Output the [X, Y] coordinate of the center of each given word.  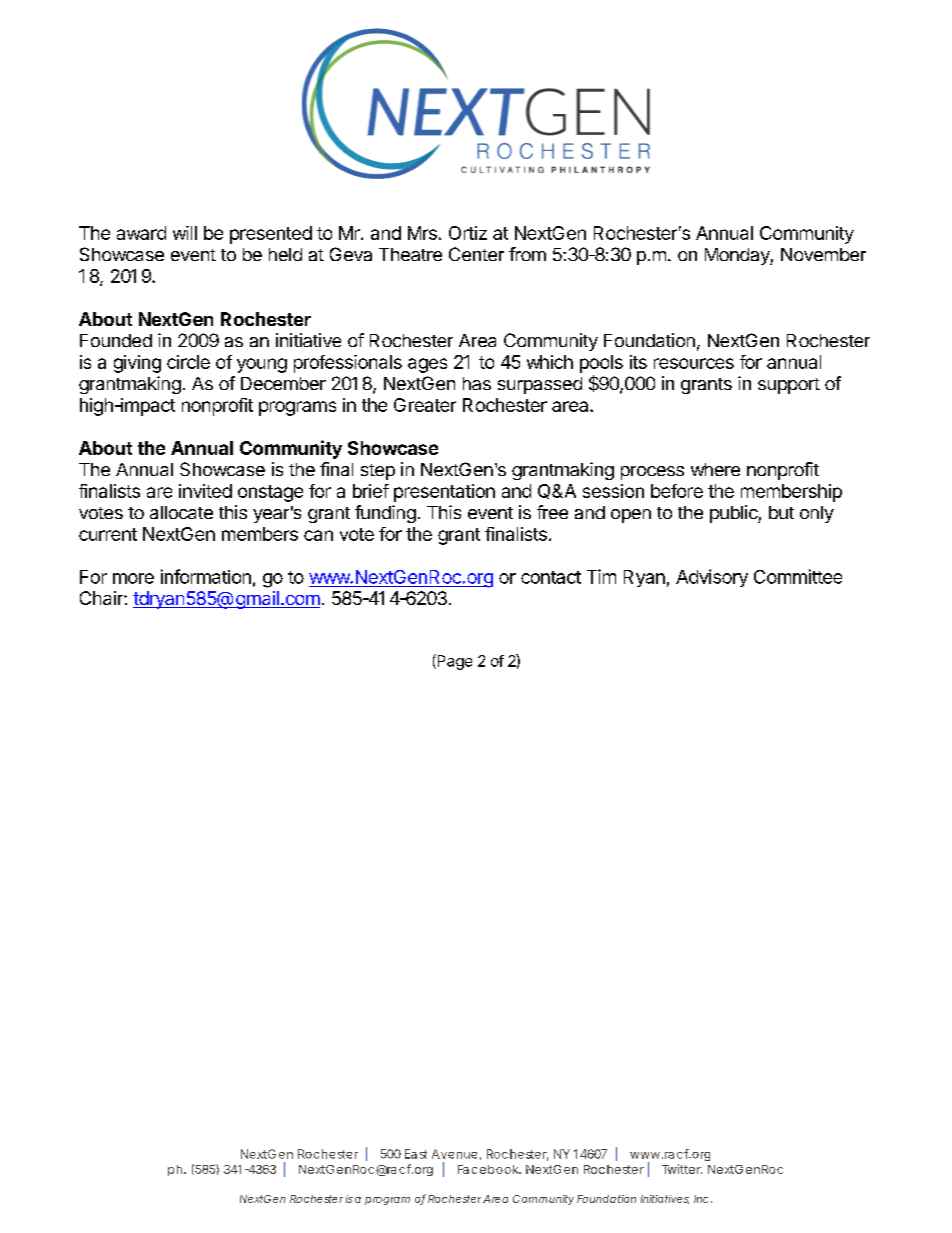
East [416, 1154]
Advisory [712, 578]
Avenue [454, 1154]
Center [476, 254]
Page [453, 662]
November [823, 254]
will [185, 233]
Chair [102, 598]
